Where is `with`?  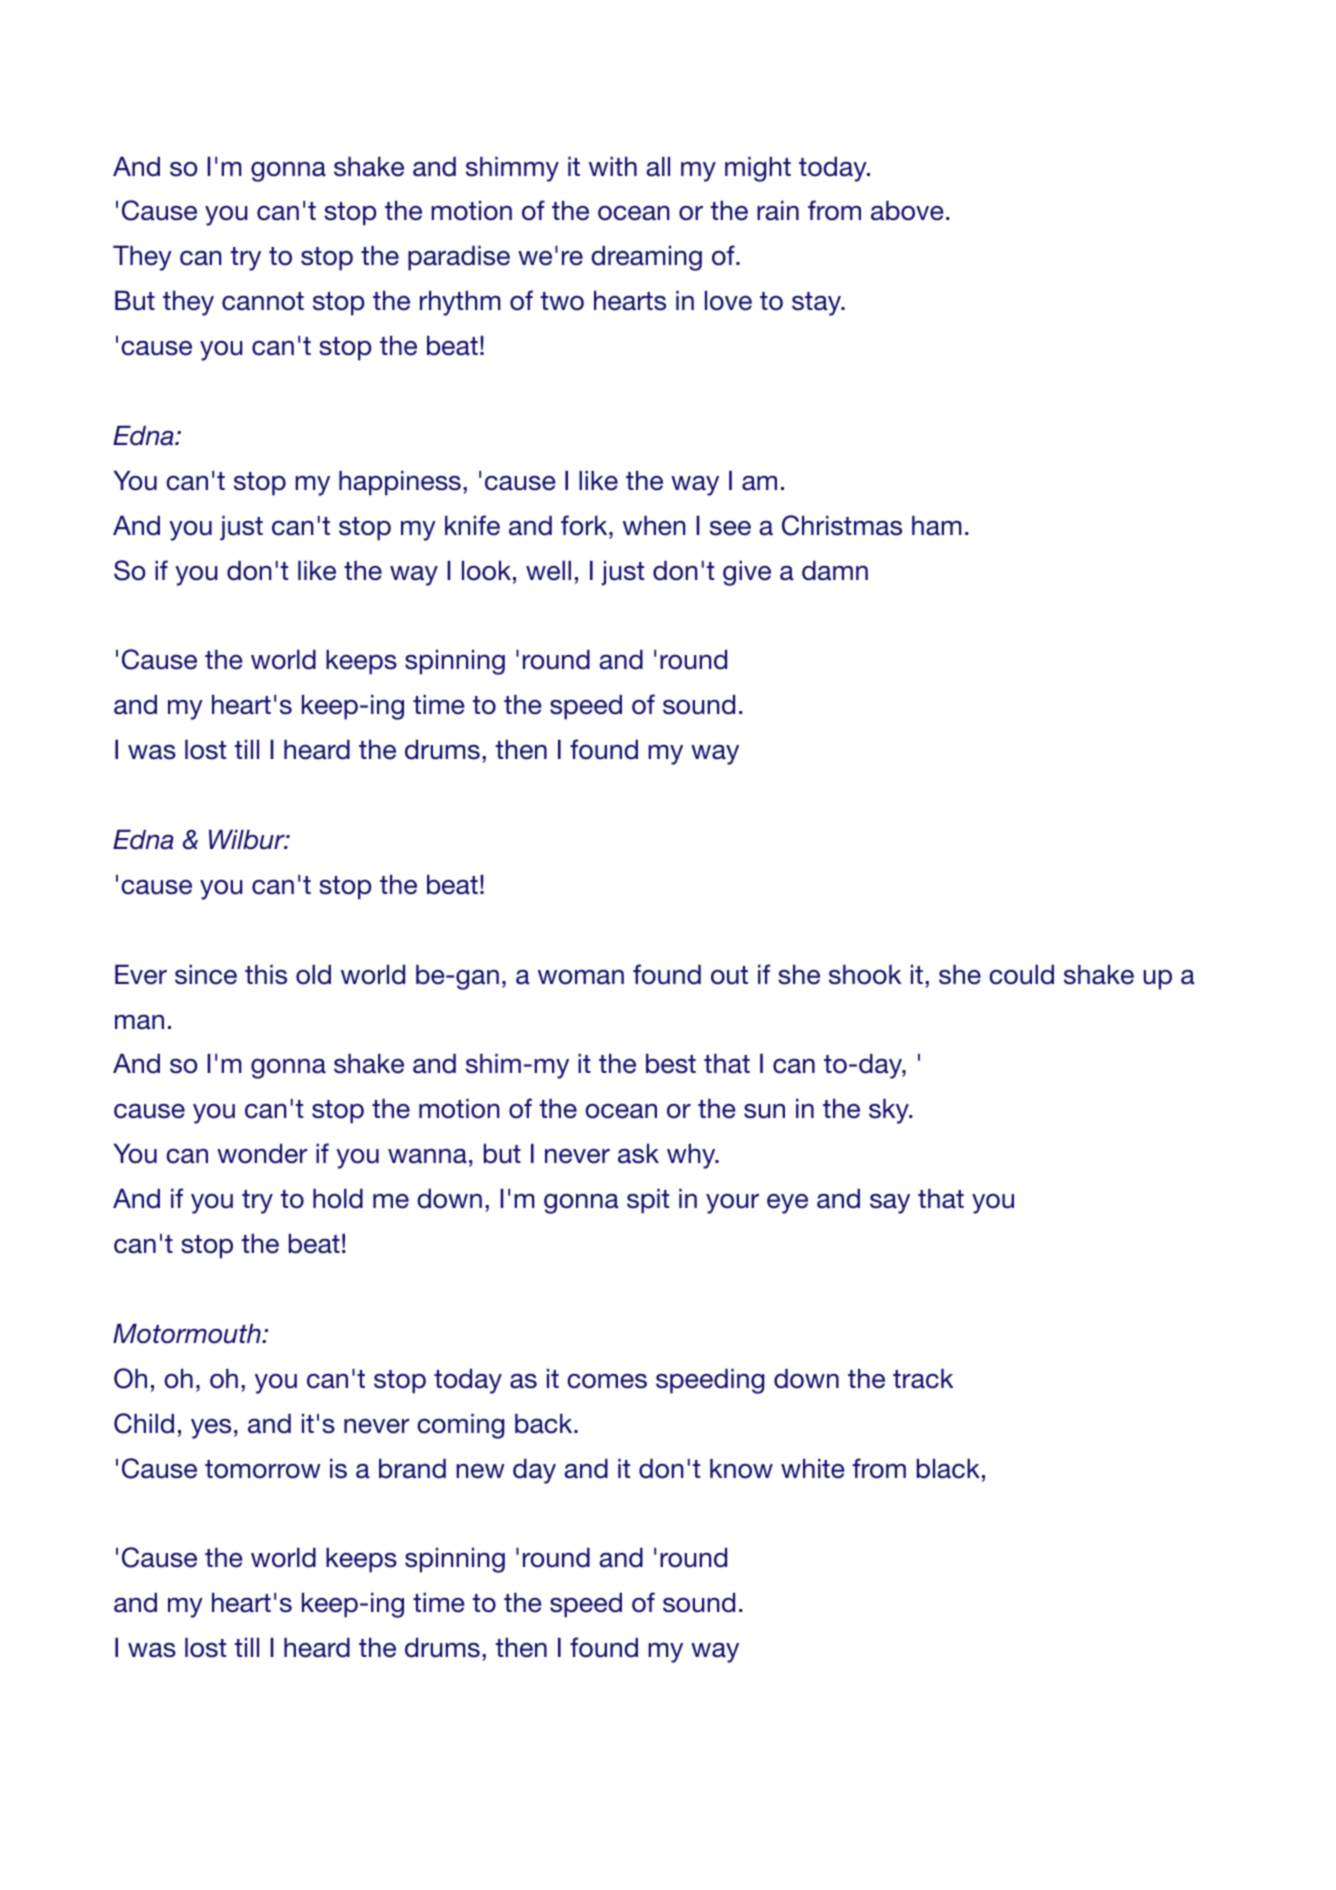
with is located at coordinates (613, 166).
